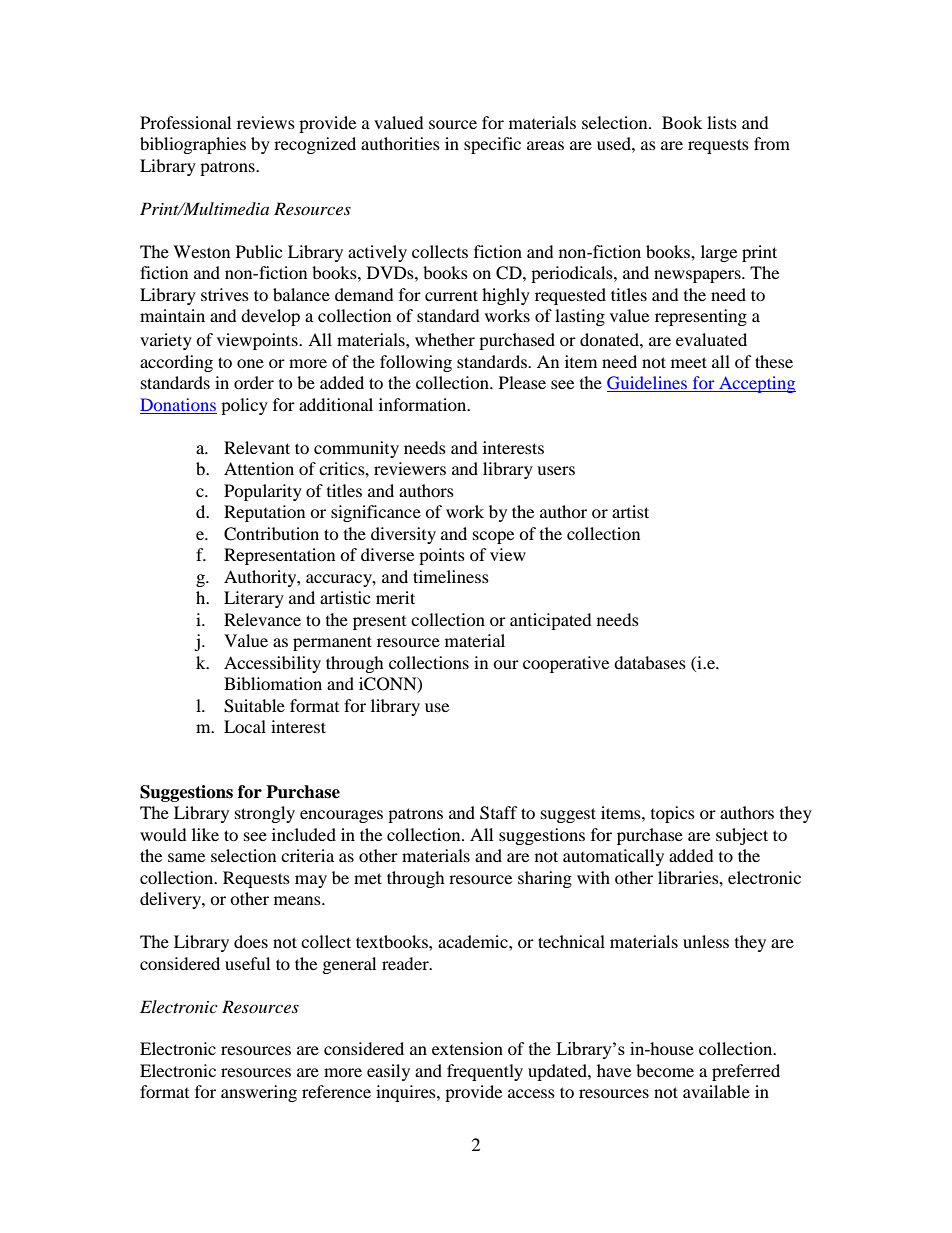 This screenshot has width=952, height=1233. I want to click on Please, so click(522, 382).
